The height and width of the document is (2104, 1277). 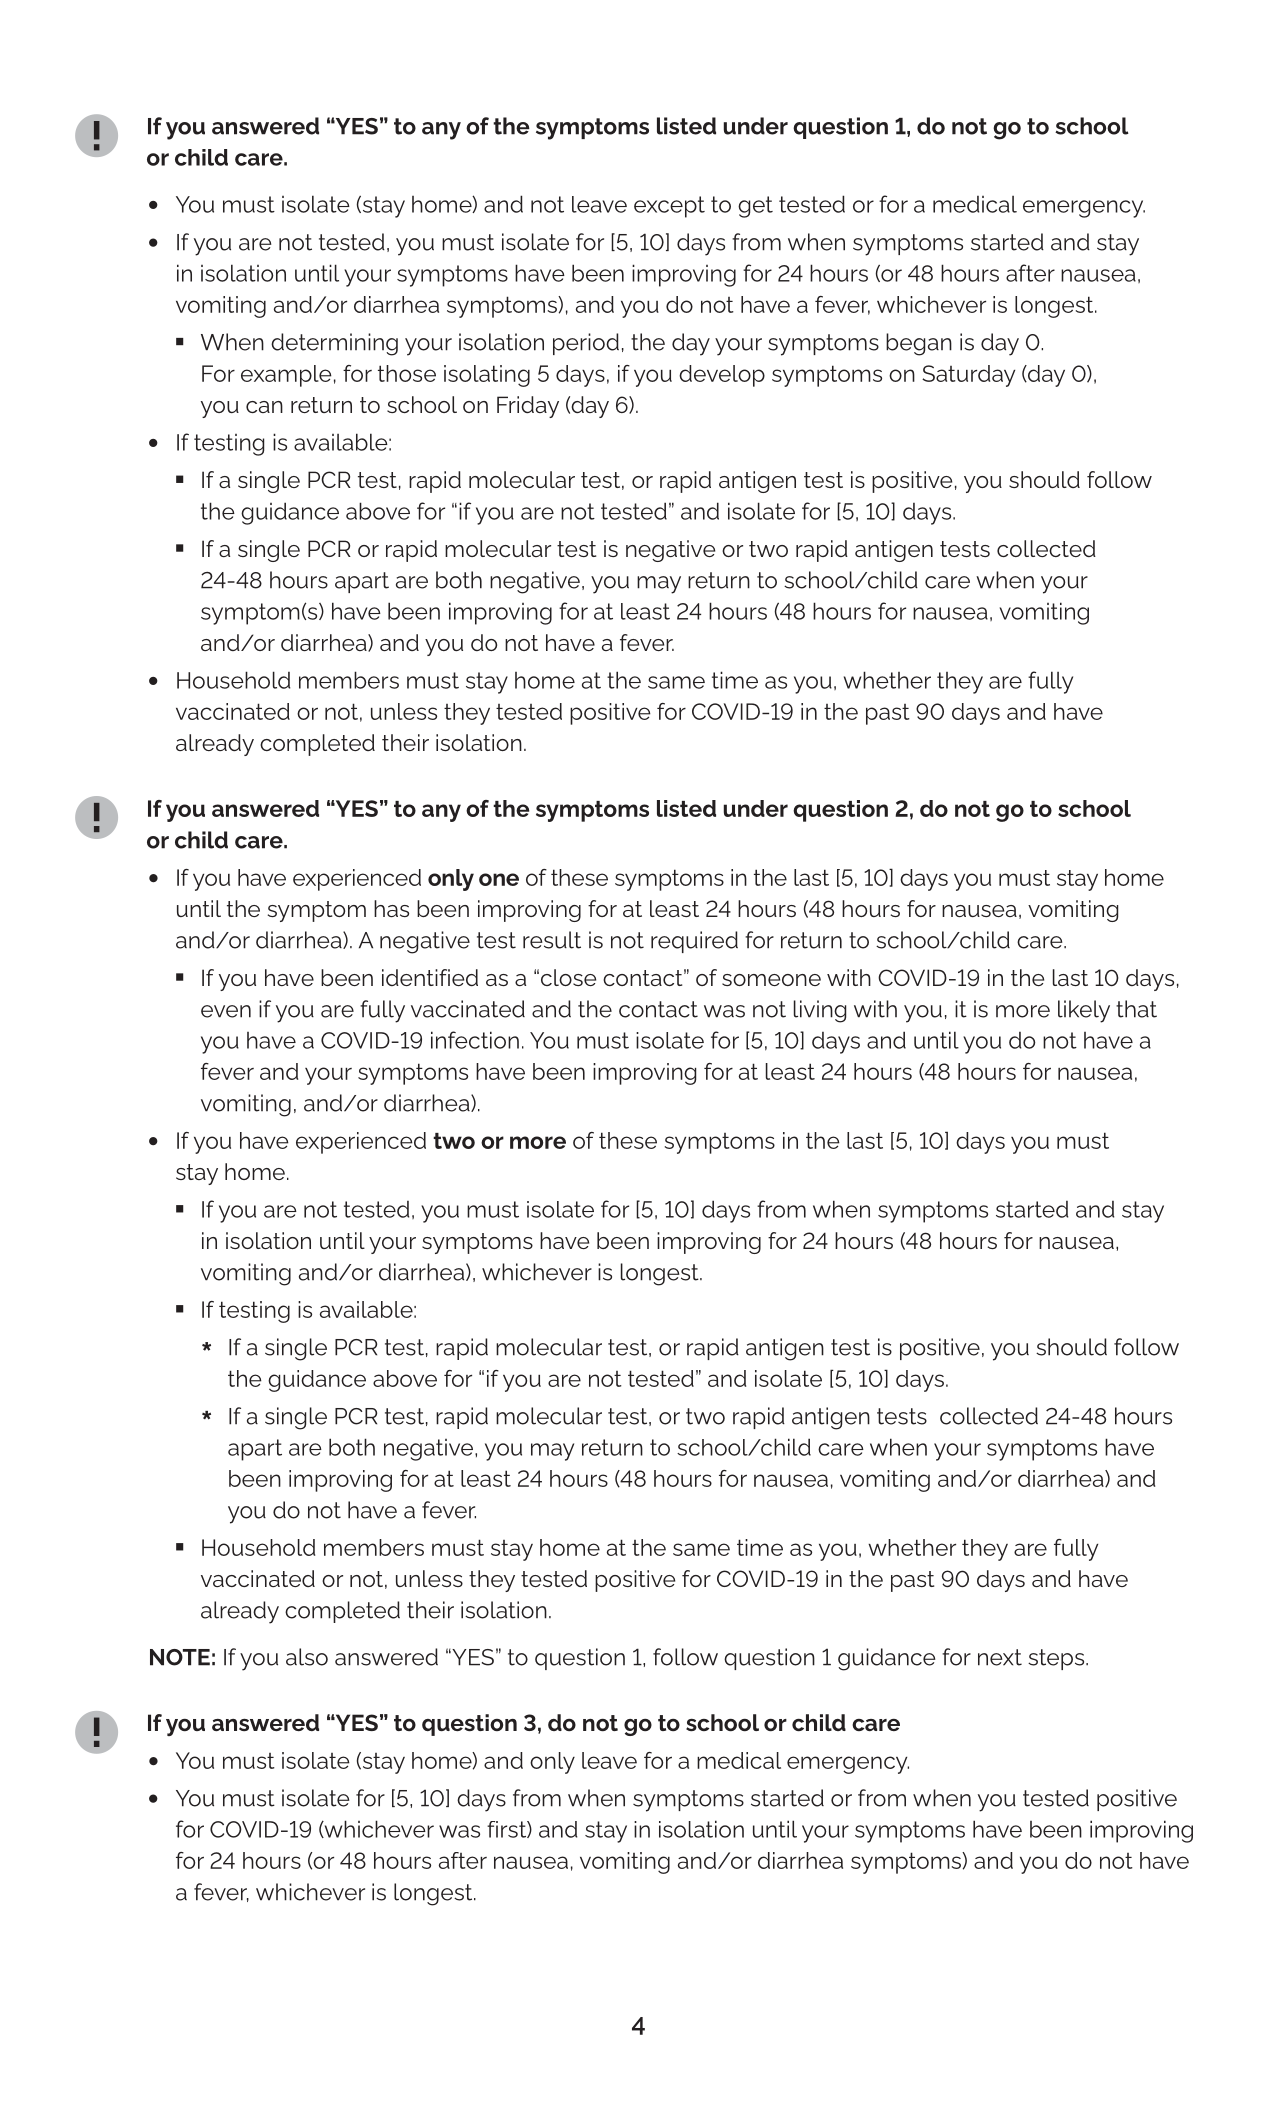 I want to click on even, so click(x=226, y=1011).
